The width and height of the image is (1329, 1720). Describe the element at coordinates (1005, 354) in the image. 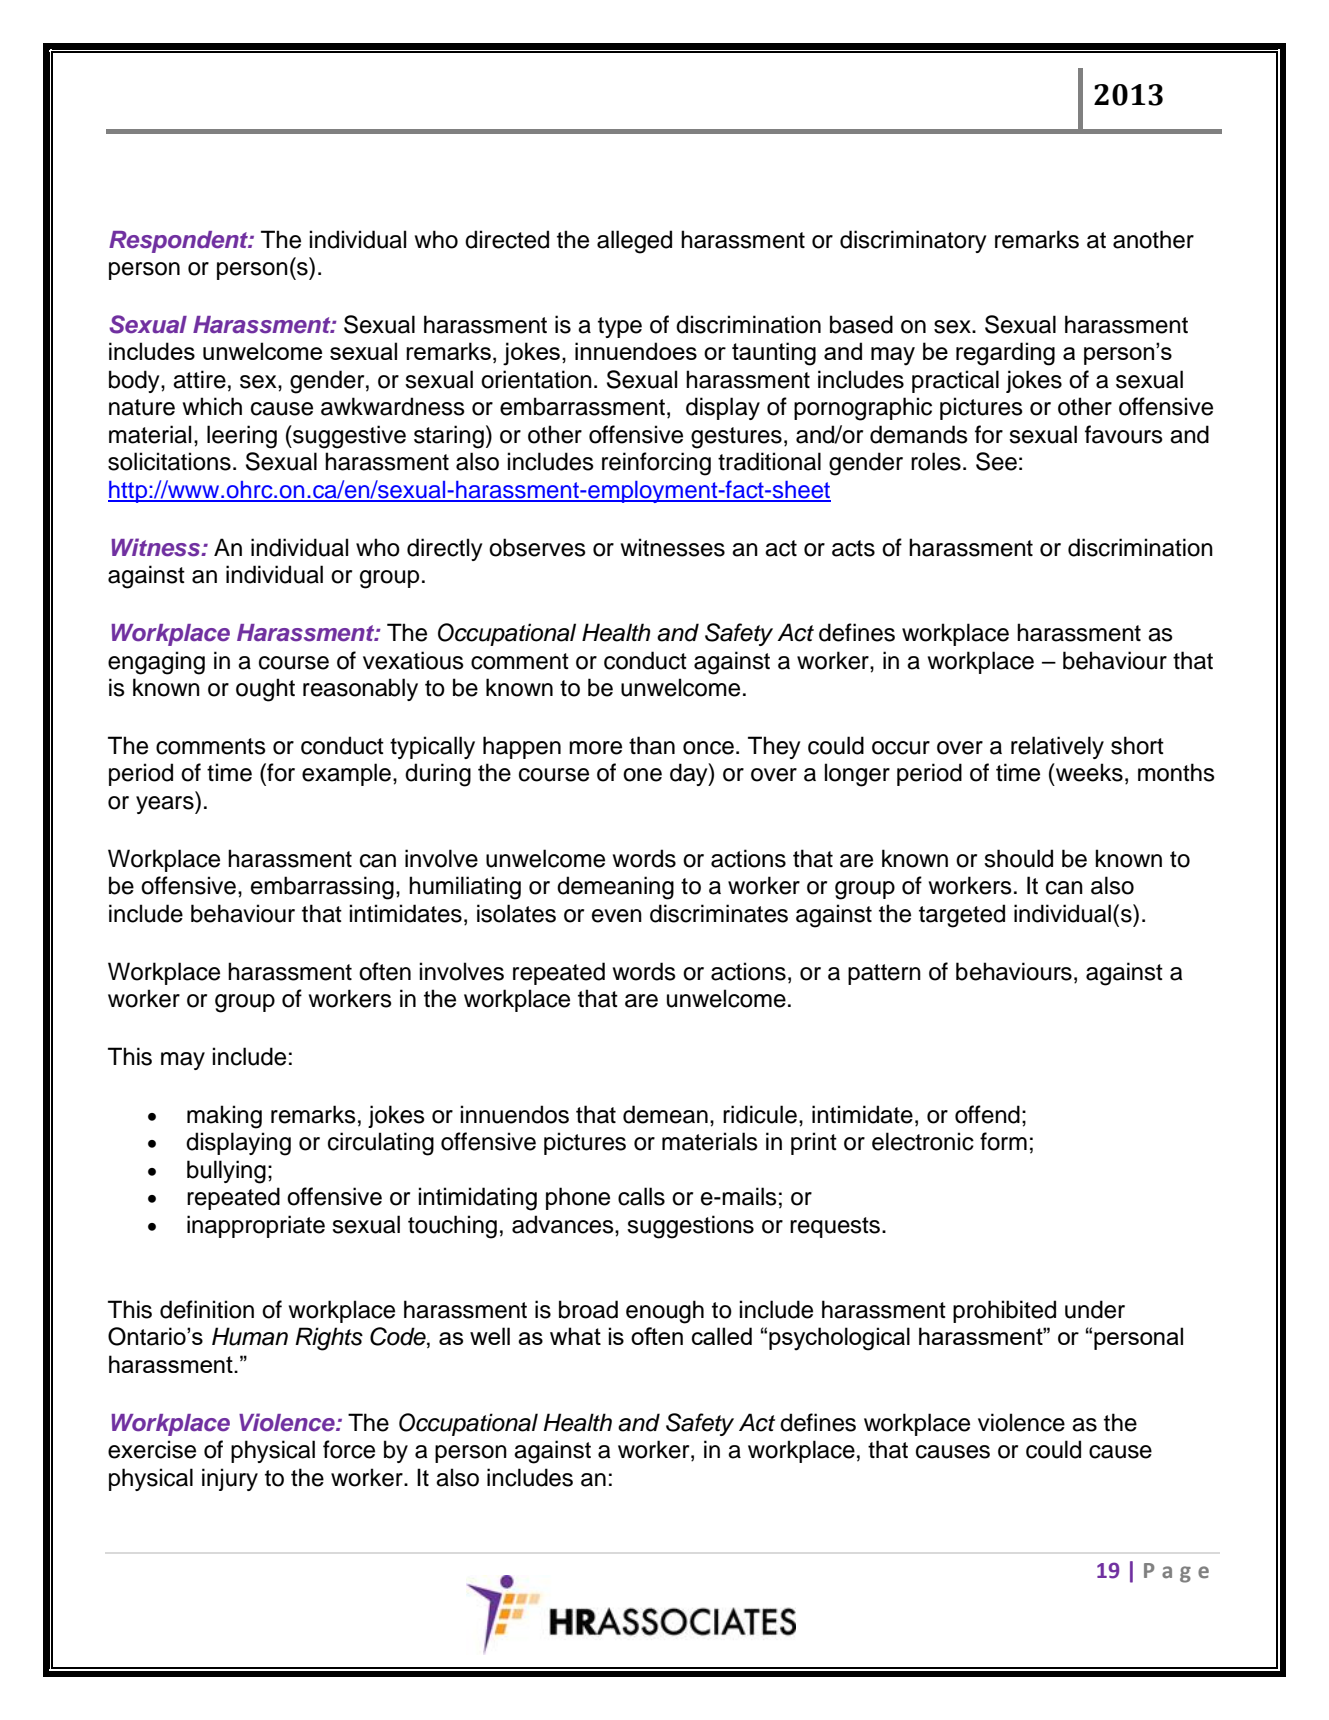

I see `regarding` at that location.
